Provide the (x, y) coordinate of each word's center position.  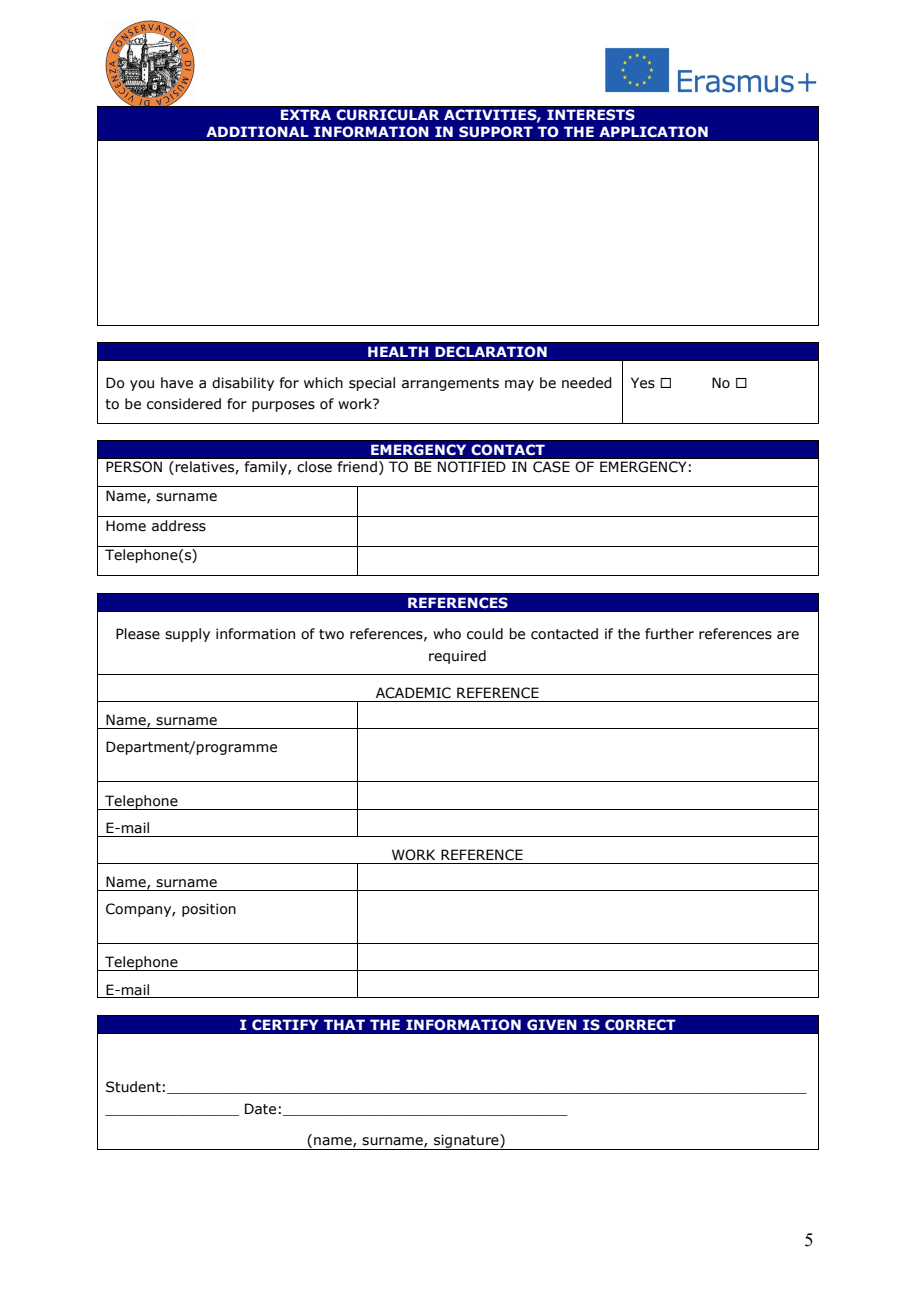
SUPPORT (496, 131)
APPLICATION (653, 131)
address (179, 526)
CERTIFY (285, 1025)
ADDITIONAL (257, 131)
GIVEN (552, 1025)
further (669, 634)
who (447, 634)
